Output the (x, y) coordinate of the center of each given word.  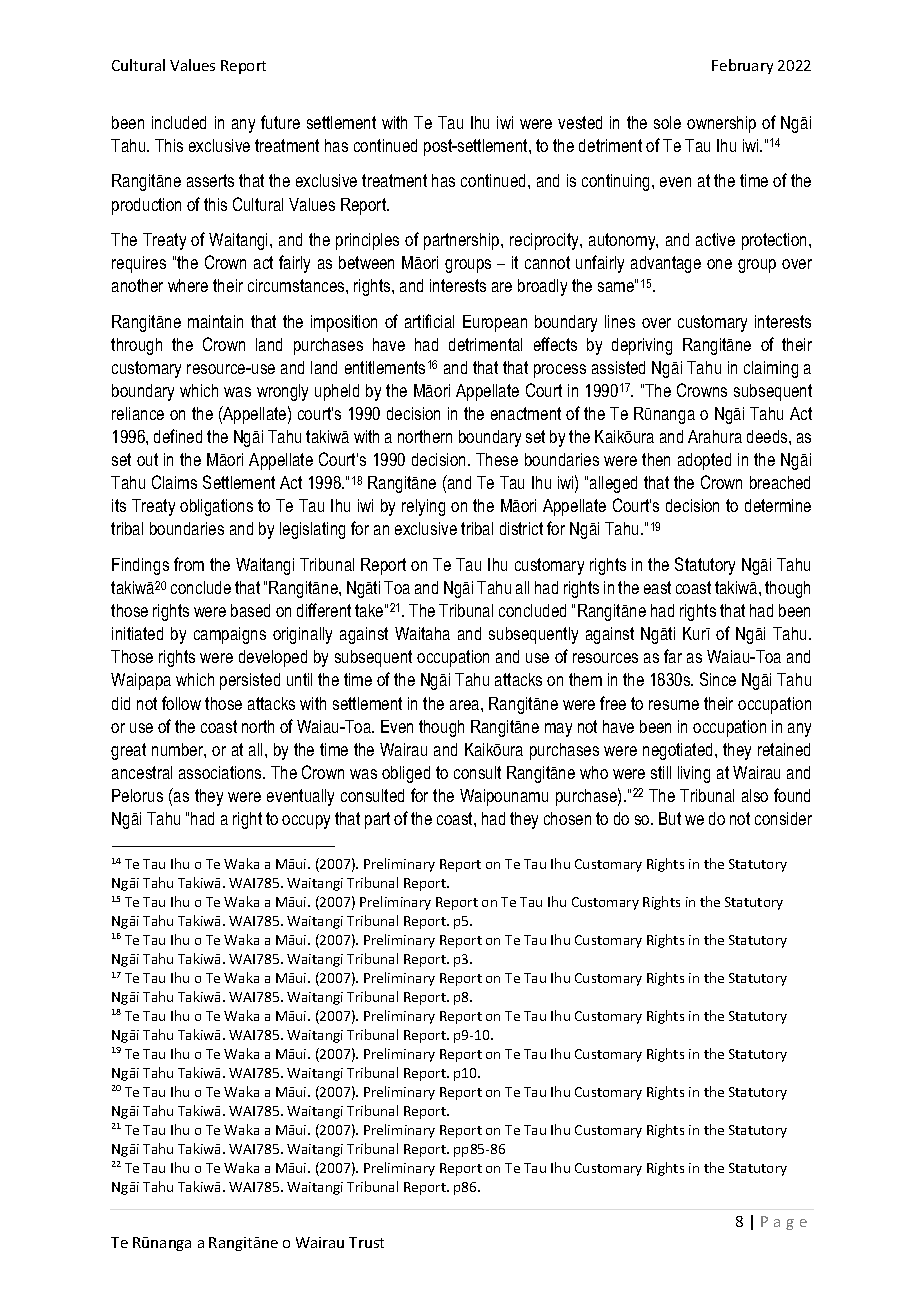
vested (580, 122)
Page (784, 1223)
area (466, 705)
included (179, 122)
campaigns (230, 635)
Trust (366, 1242)
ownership (721, 124)
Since (718, 679)
